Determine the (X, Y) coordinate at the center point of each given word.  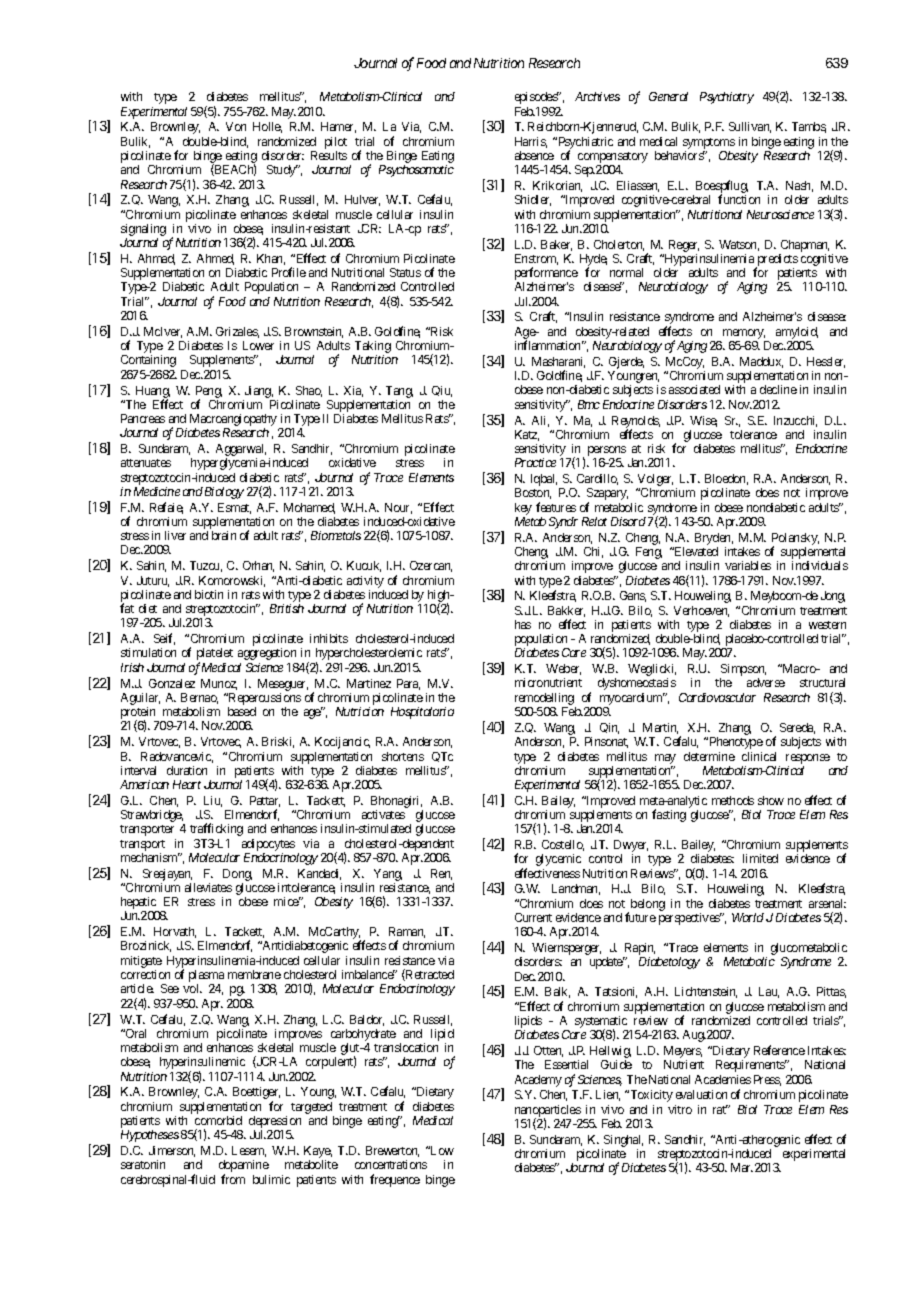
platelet (215, 655)
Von (236, 126)
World (748, 917)
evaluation (701, 1094)
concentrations (391, 1164)
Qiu (442, 391)
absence (534, 155)
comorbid (218, 1120)
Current (533, 917)
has (523, 624)
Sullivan (750, 127)
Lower (258, 345)
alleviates (208, 887)
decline (778, 389)
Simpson (743, 671)
